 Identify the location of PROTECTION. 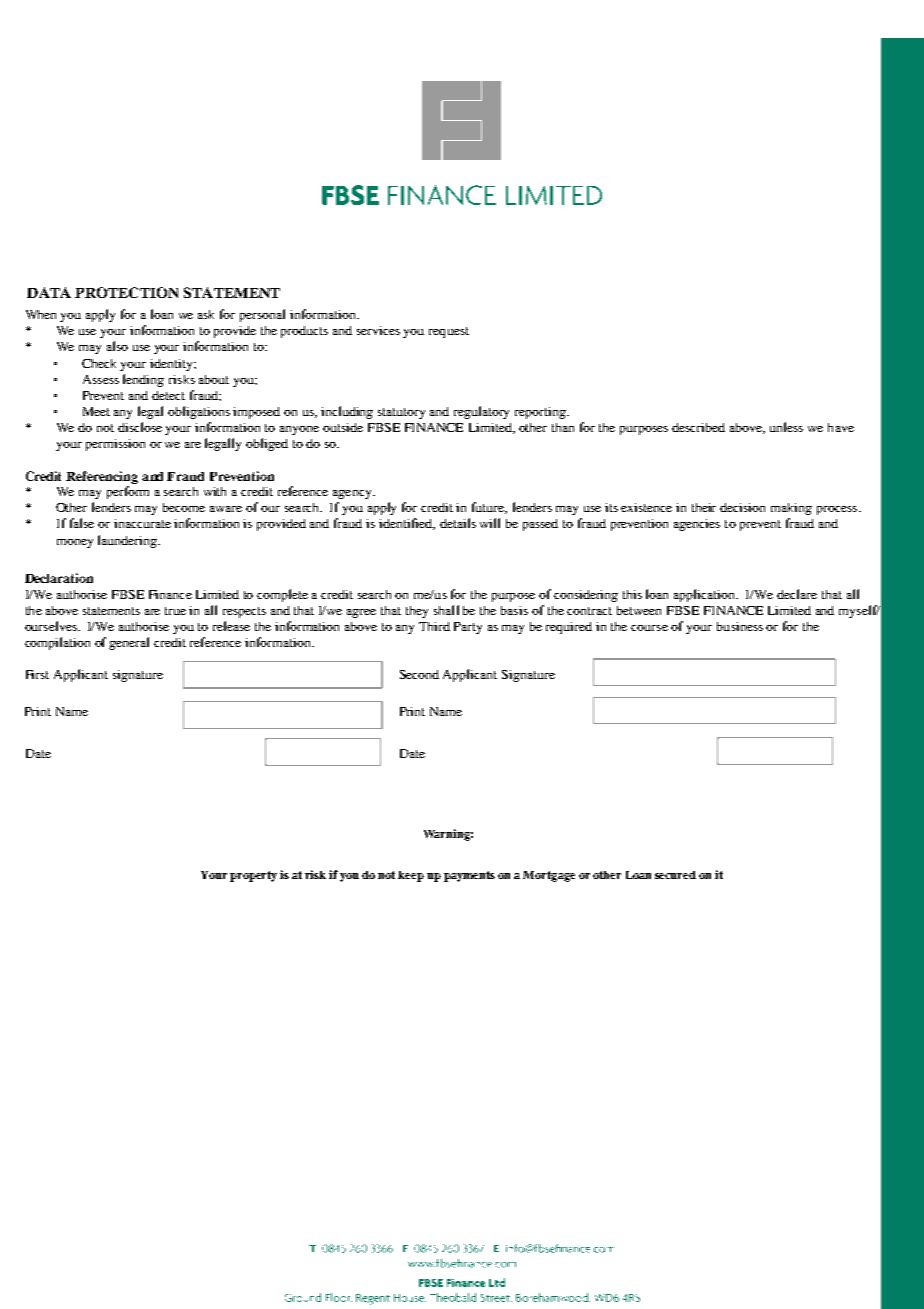
(126, 292).
